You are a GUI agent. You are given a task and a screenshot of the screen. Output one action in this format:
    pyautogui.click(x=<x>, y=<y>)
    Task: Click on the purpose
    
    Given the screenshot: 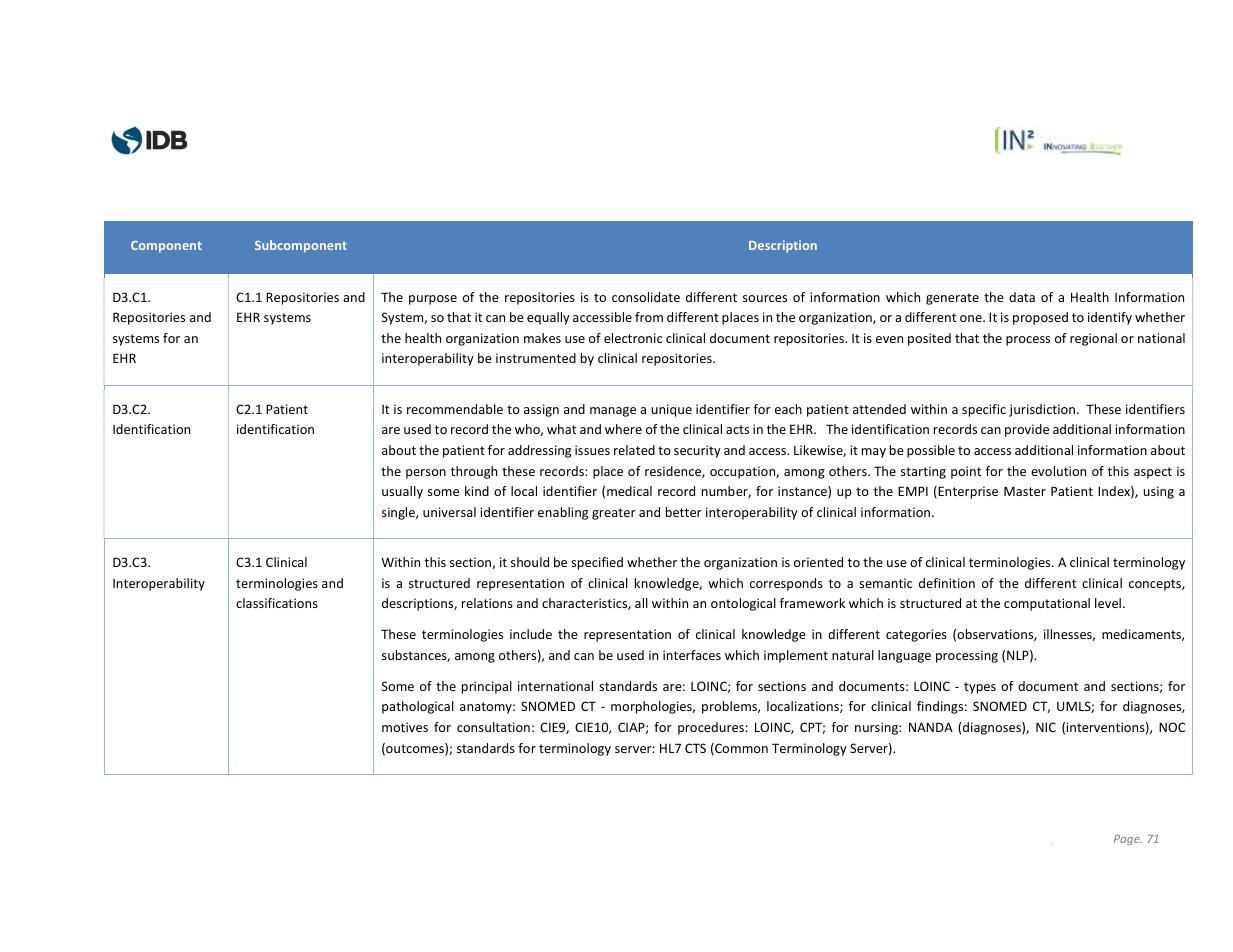 What is the action you would take?
    pyautogui.click(x=433, y=300)
